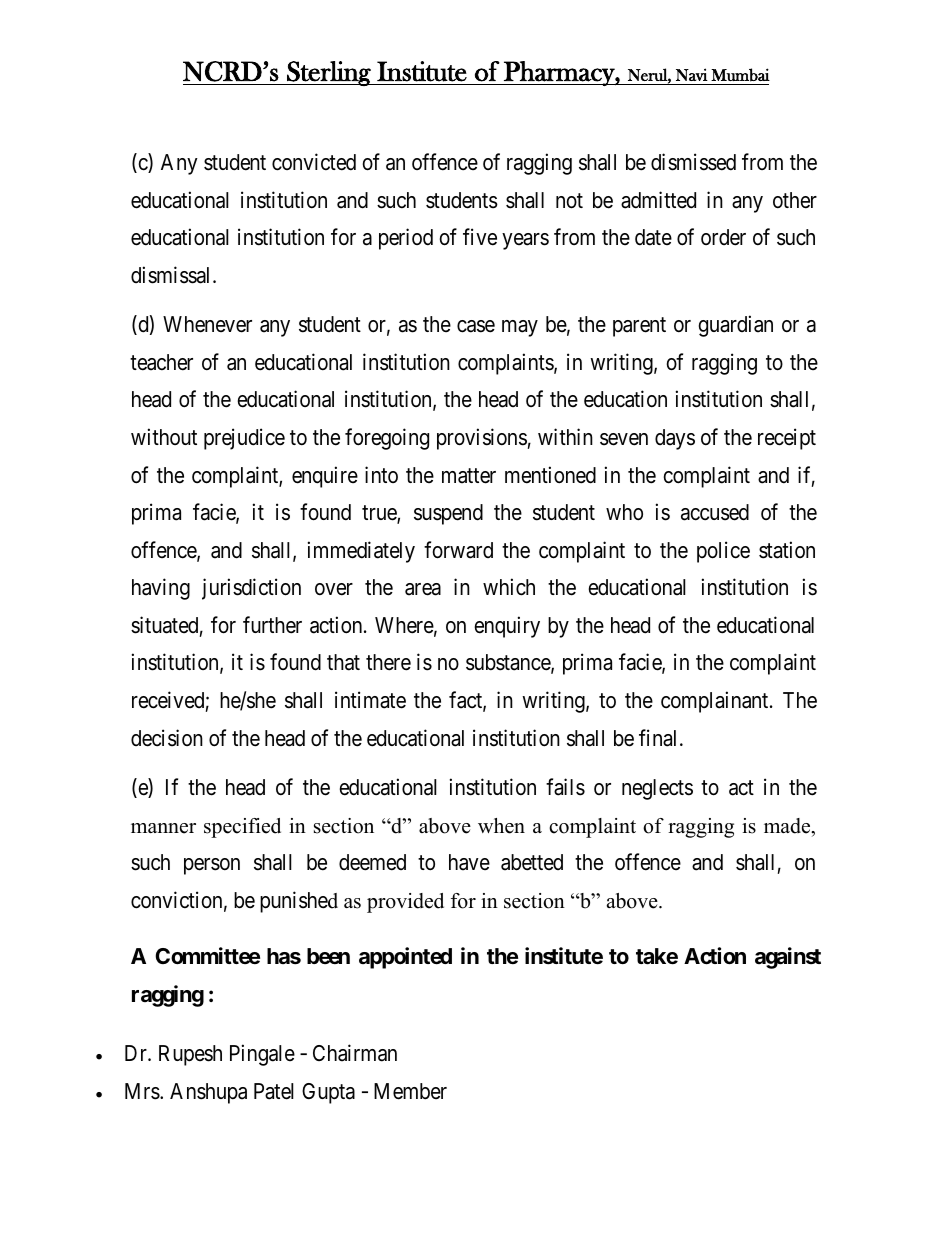 The width and height of the screenshot is (952, 1233). I want to click on jurisdiction, so click(251, 589).
